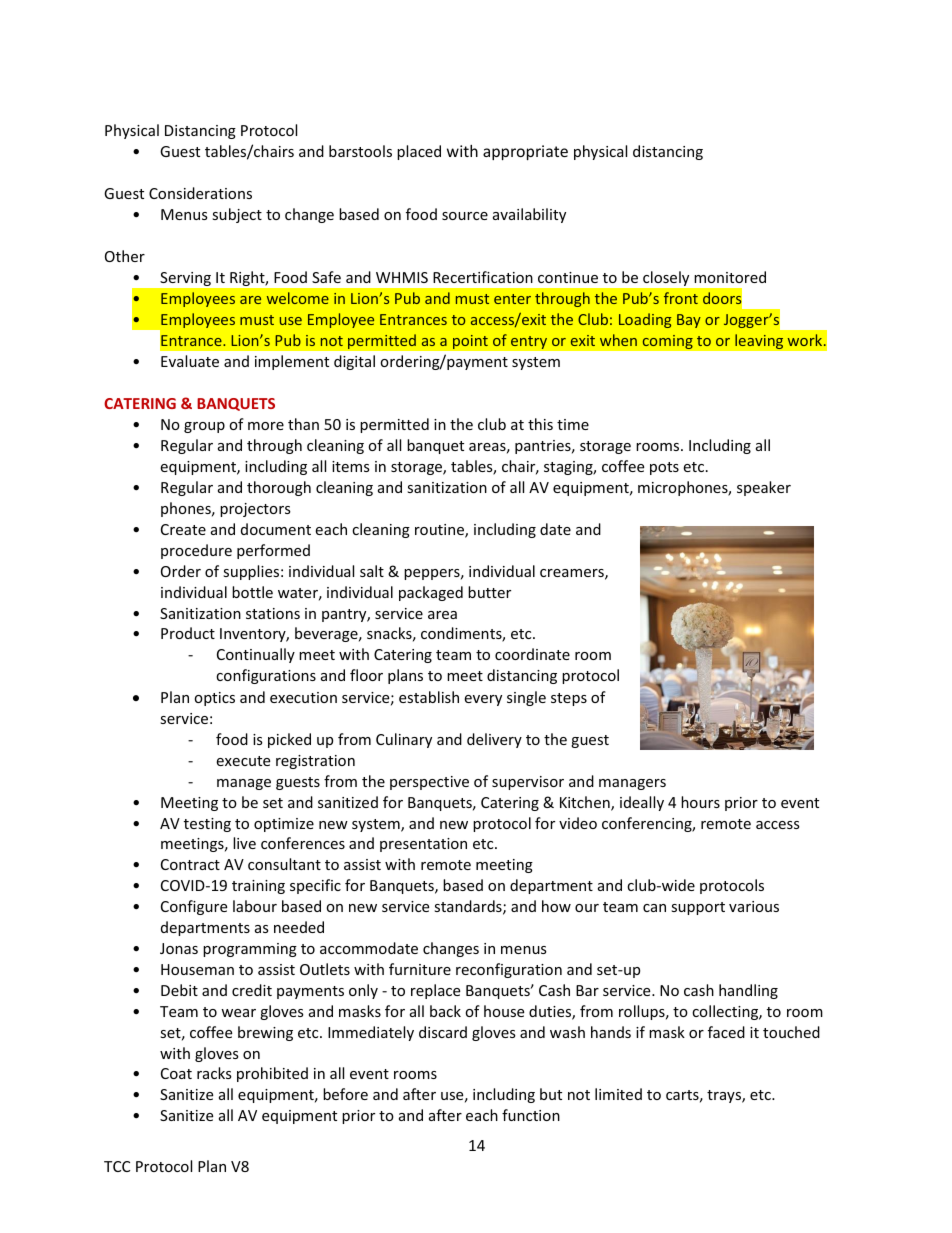 This document has height=1233, width=952. I want to click on every, so click(483, 700).
